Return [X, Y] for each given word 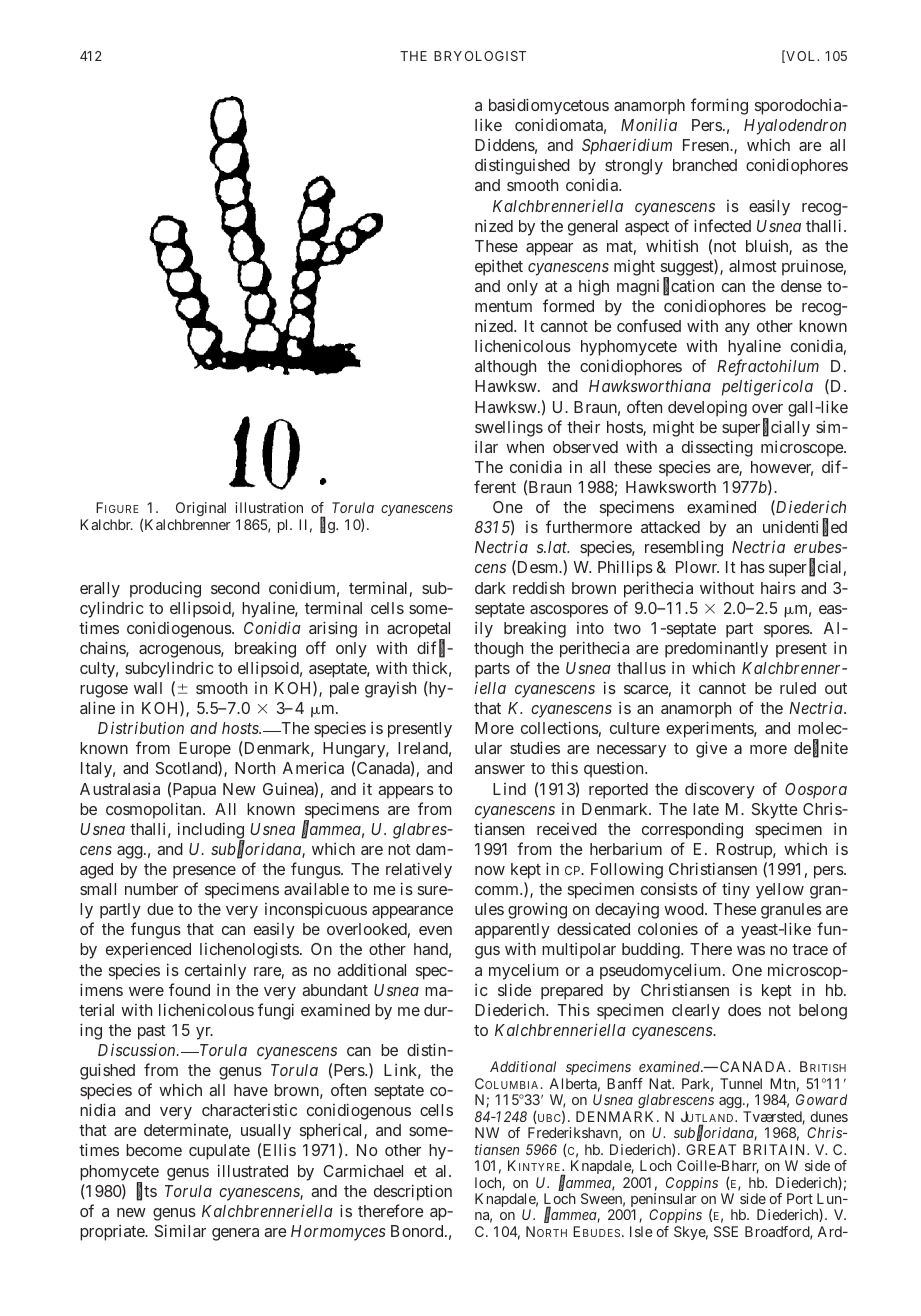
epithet [499, 267]
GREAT [711, 1149]
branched [705, 165]
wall [148, 688]
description [413, 1192]
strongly [634, 167]
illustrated [253, 1170]
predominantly [716, 650]
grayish [390, 690]
